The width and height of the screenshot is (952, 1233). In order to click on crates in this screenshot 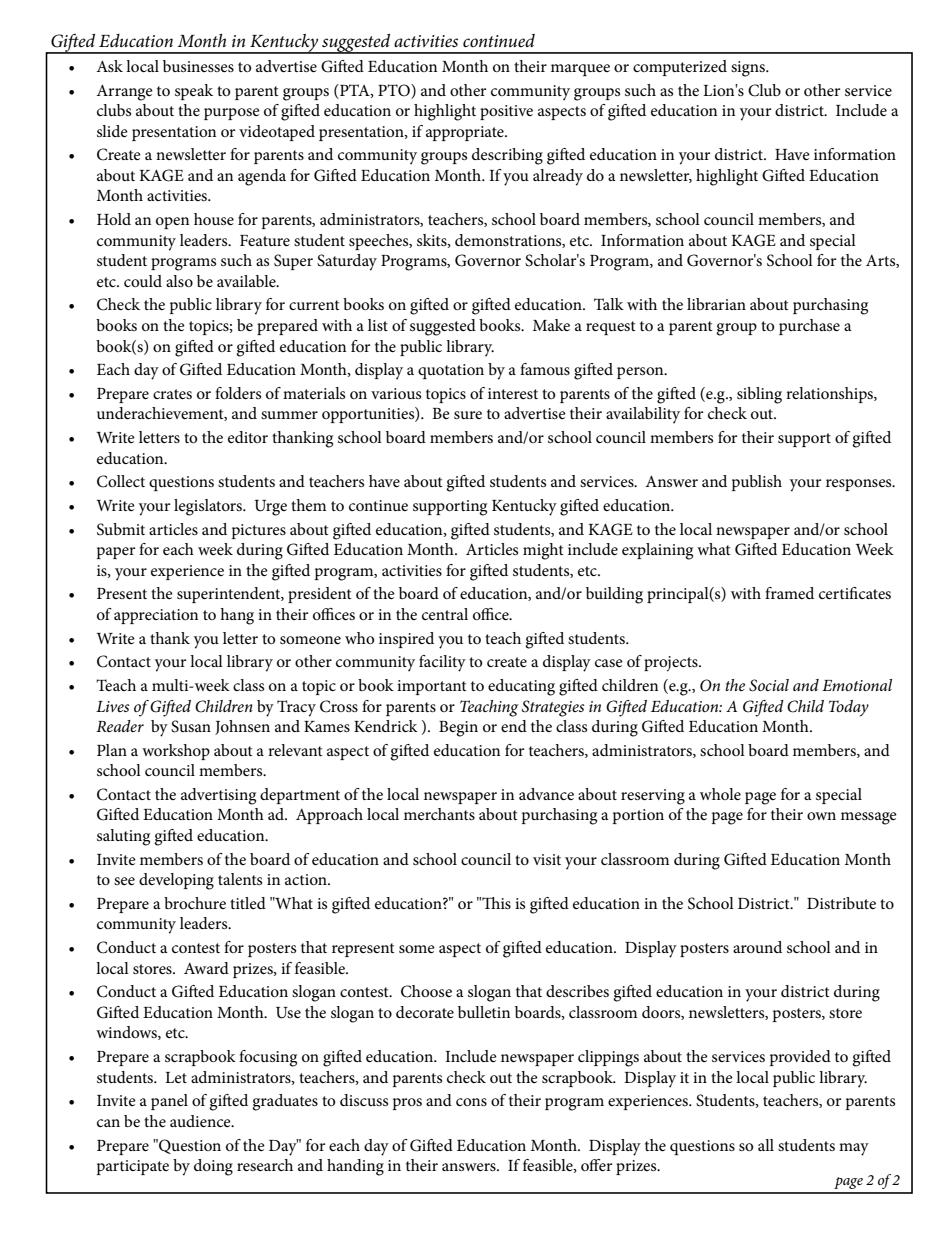, I will do `click(172, 394)`.
